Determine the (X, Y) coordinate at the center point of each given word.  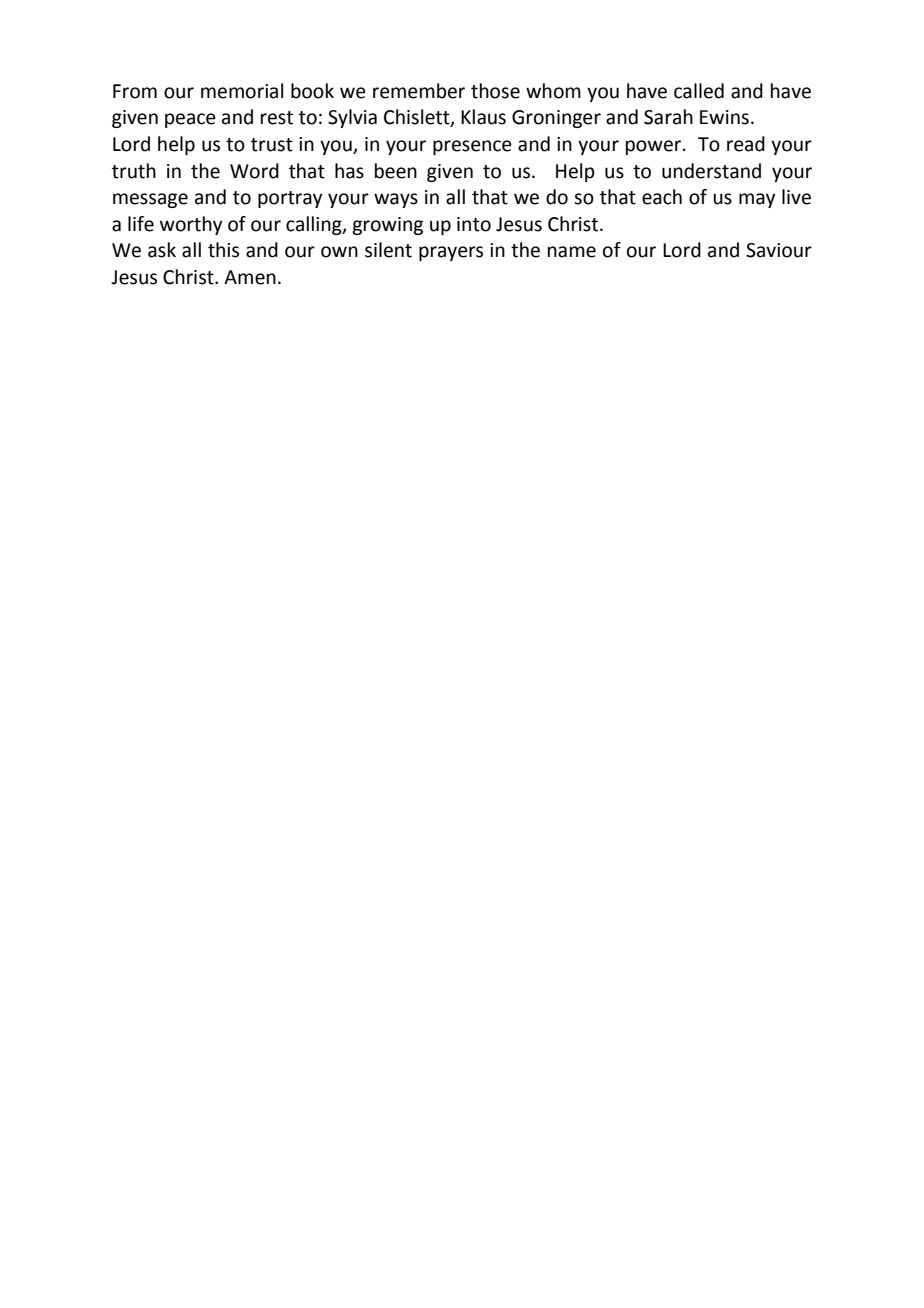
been (396, 171)
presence (472, 147)
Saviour (779, 250)
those (495, 91)
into (474, 224)
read (746, 144)
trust (272, 145)
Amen (250, 277)
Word (254, 171)
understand (711, 171)
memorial (242, 91)
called (699, 91)
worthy (191, 225)
